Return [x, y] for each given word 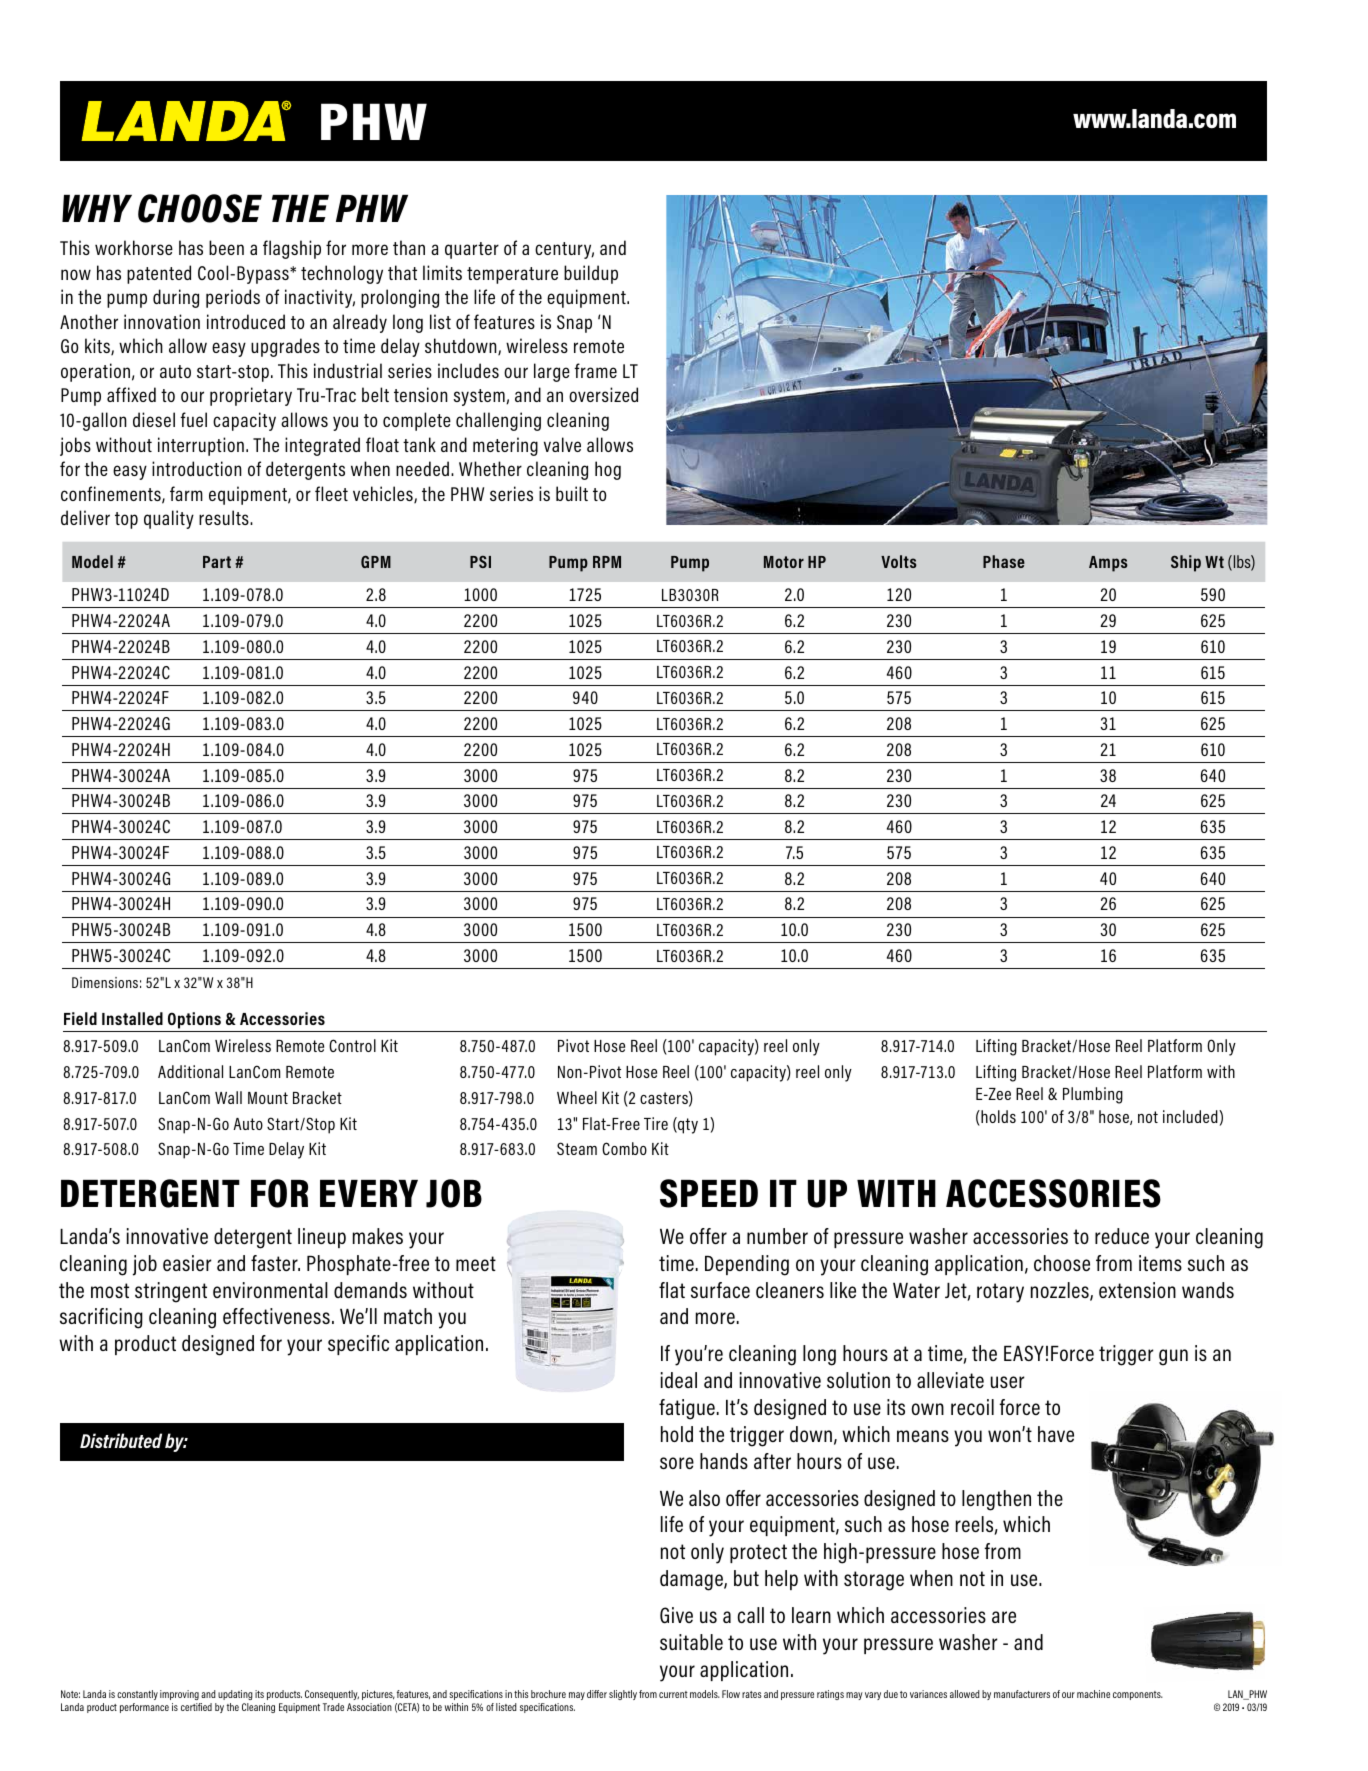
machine [1093, 1694]
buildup [591, 274]
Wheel [577, 1097]
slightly [623, 1695]
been [226, 247]
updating [235, 1695]
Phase [1004, 561]
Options [194, 1020]
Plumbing [1093, 1095]
